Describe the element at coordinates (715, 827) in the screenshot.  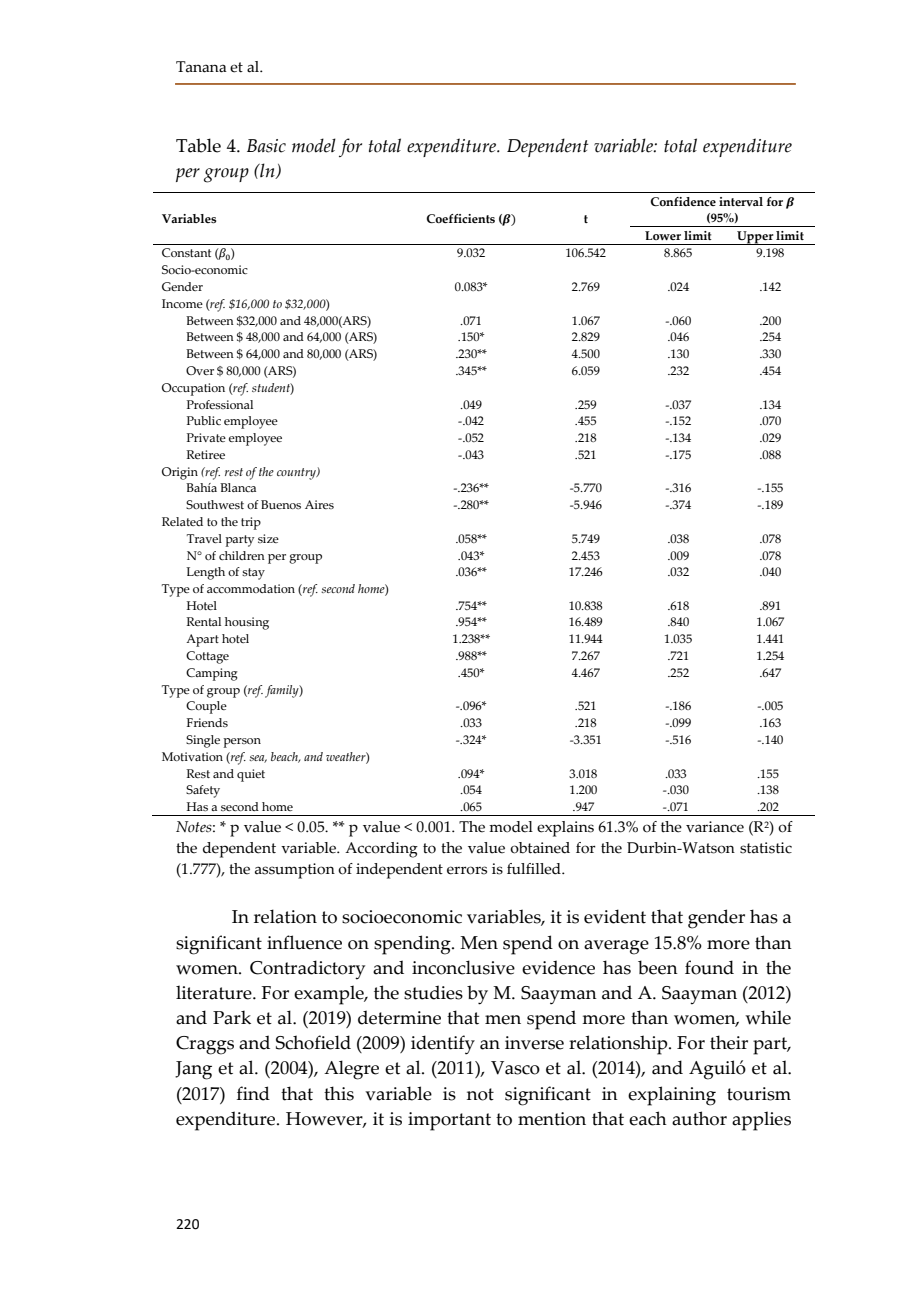
I see `variance` at that location.
